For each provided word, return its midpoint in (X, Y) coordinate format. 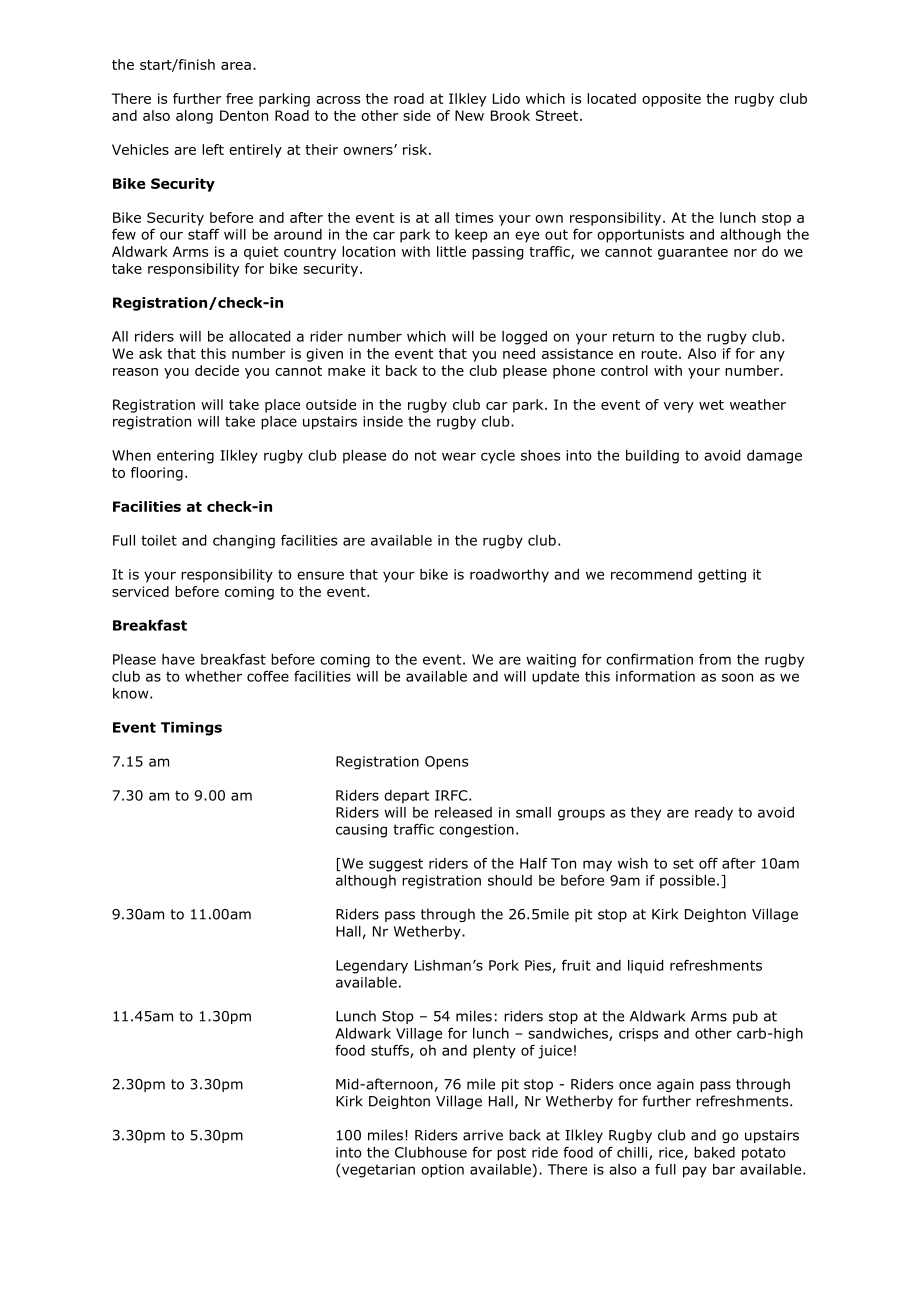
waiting (551, 661)
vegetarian (378, 1171)
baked (714, 1152)
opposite (671, 100)
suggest (396, 865)
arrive (483, 1135)
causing (361, 831)
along (194, 117)
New (469, 115)
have (178, 659)
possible (687, 882)
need (519, 353)
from (715, 659)
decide (217, 370)
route (660, 354)
